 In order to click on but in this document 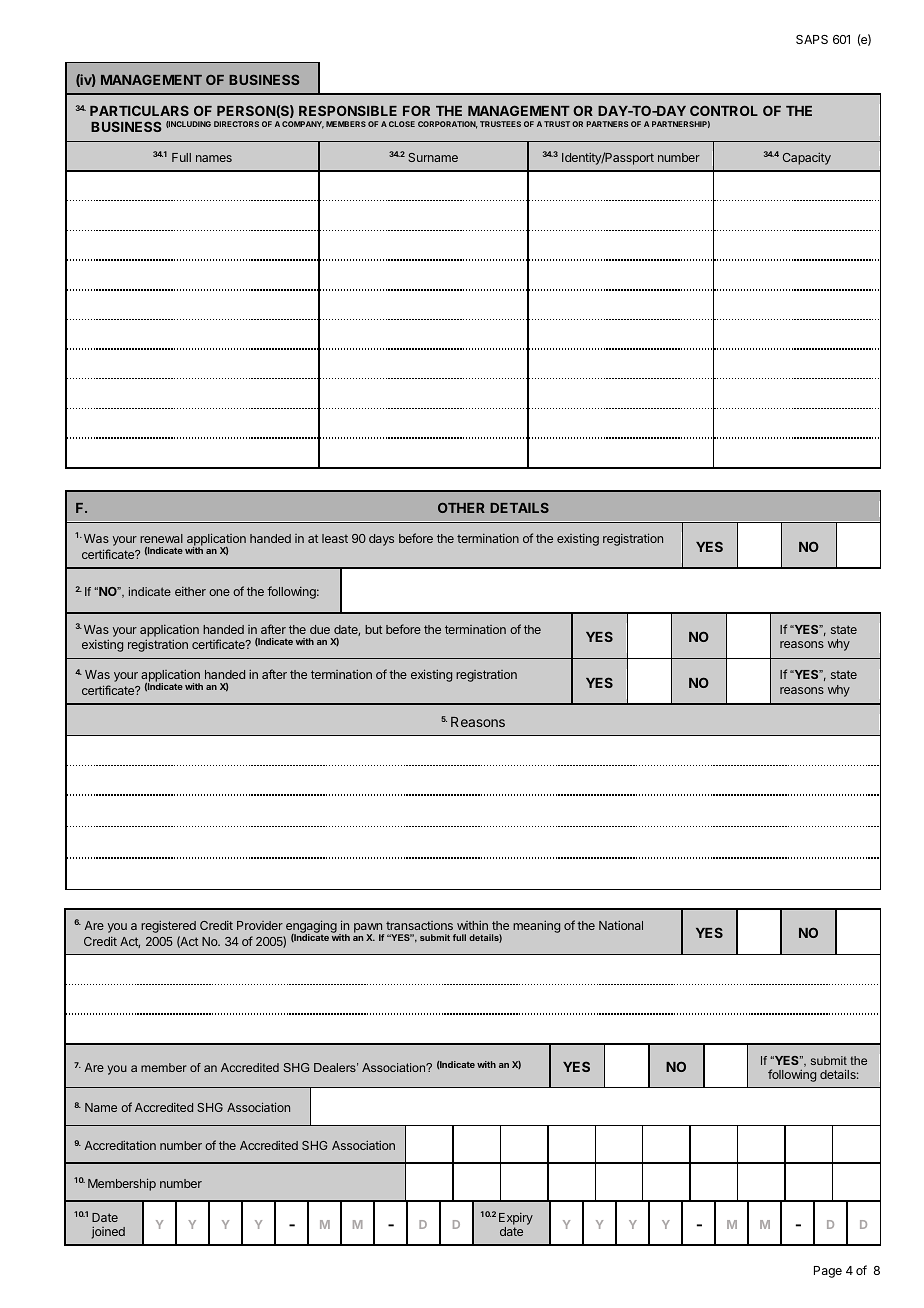, I will do `click(373, 629)`.
